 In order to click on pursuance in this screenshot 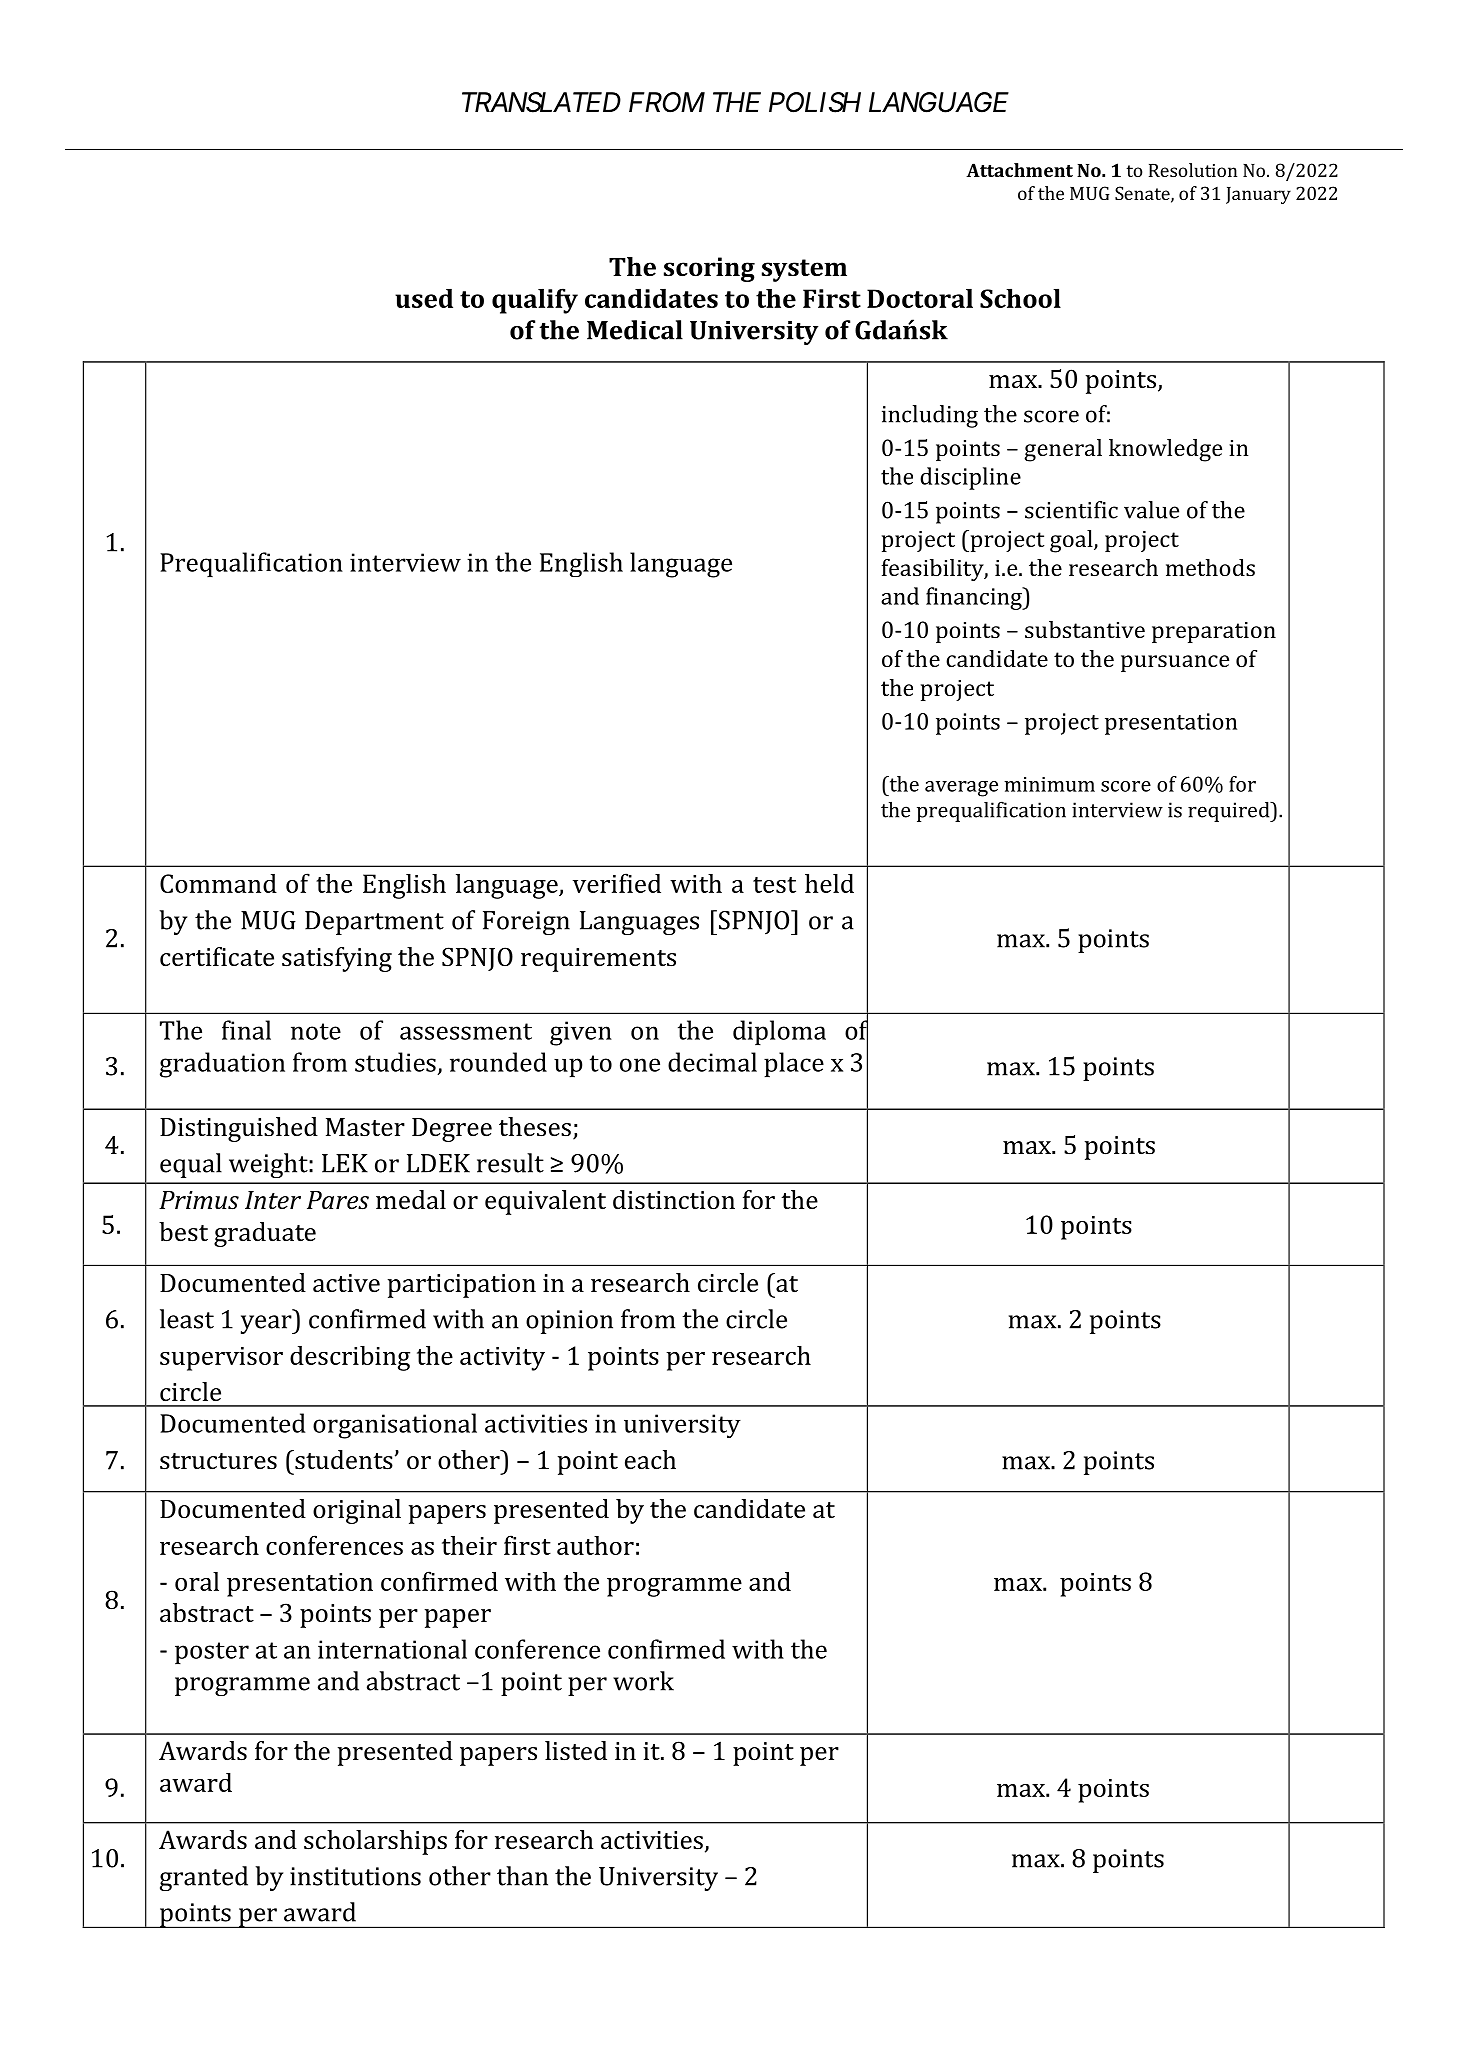, I will do `click(1175, 663)`.
